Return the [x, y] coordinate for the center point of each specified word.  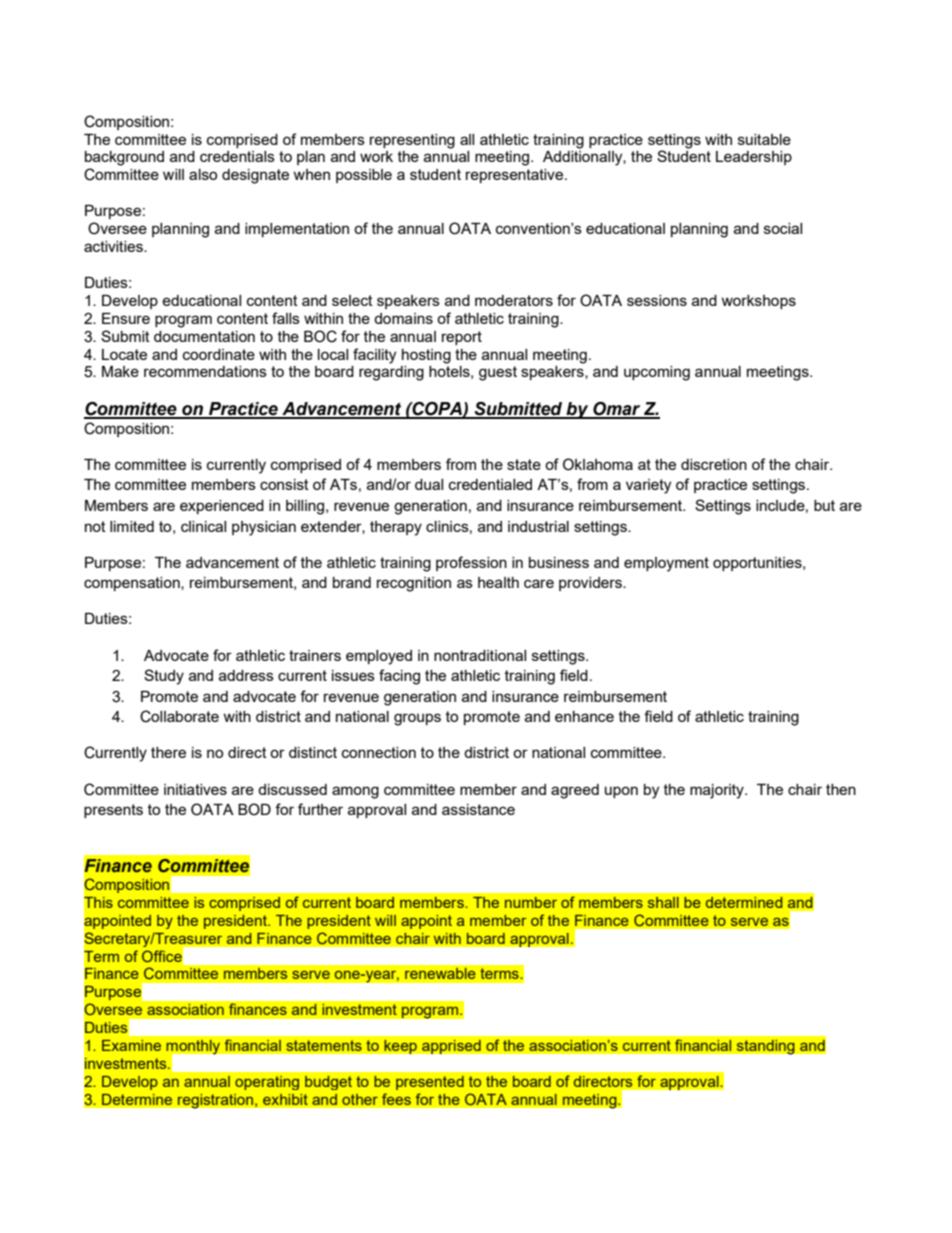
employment [666, 564]
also [203, 174]
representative [516, 176]
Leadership [754, 158]
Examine [131, 1045]
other [360, 1099]
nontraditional [480, 655]
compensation [133, 584]
